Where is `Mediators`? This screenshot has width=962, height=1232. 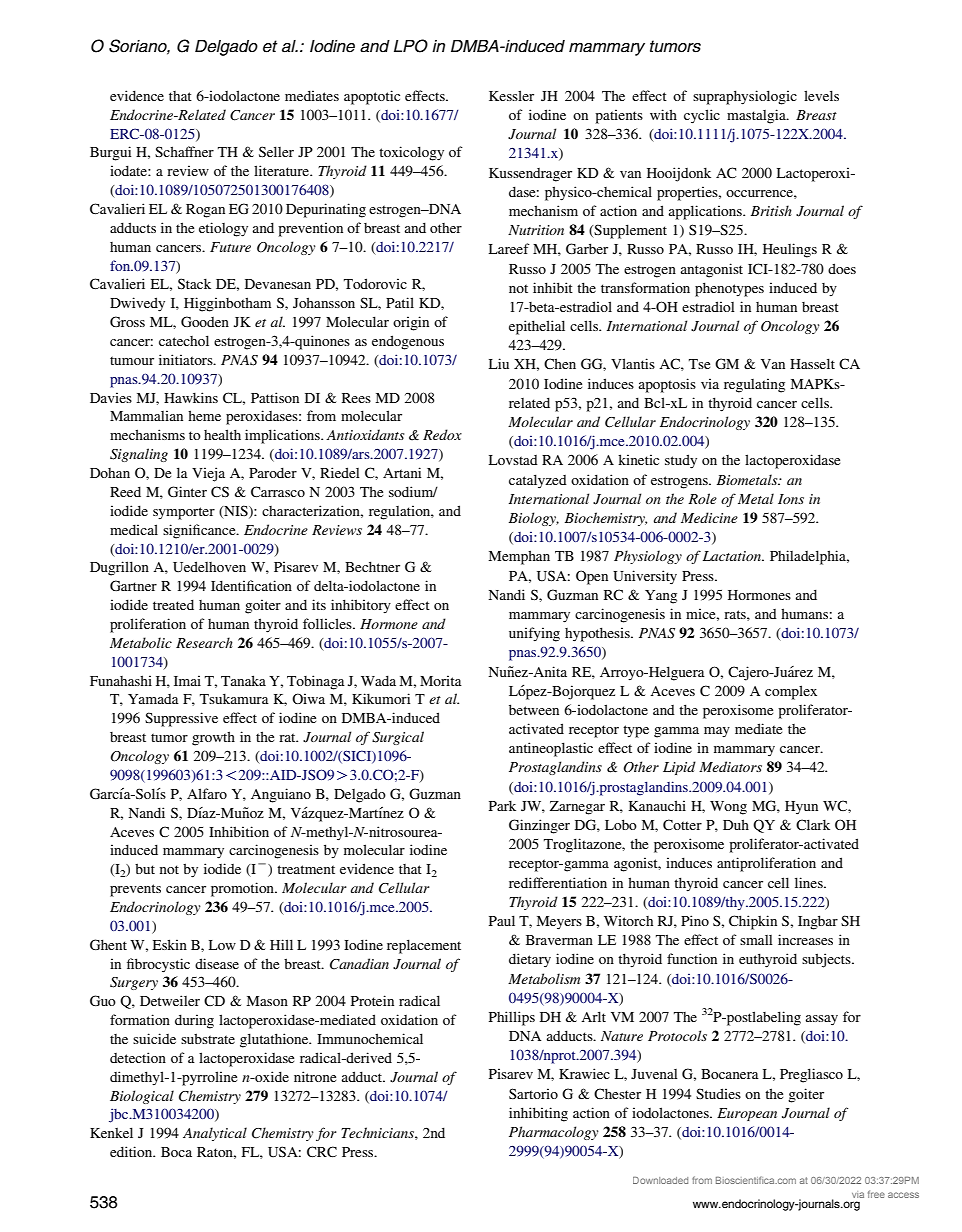 Mediators is located at coordinates (730, 766).
